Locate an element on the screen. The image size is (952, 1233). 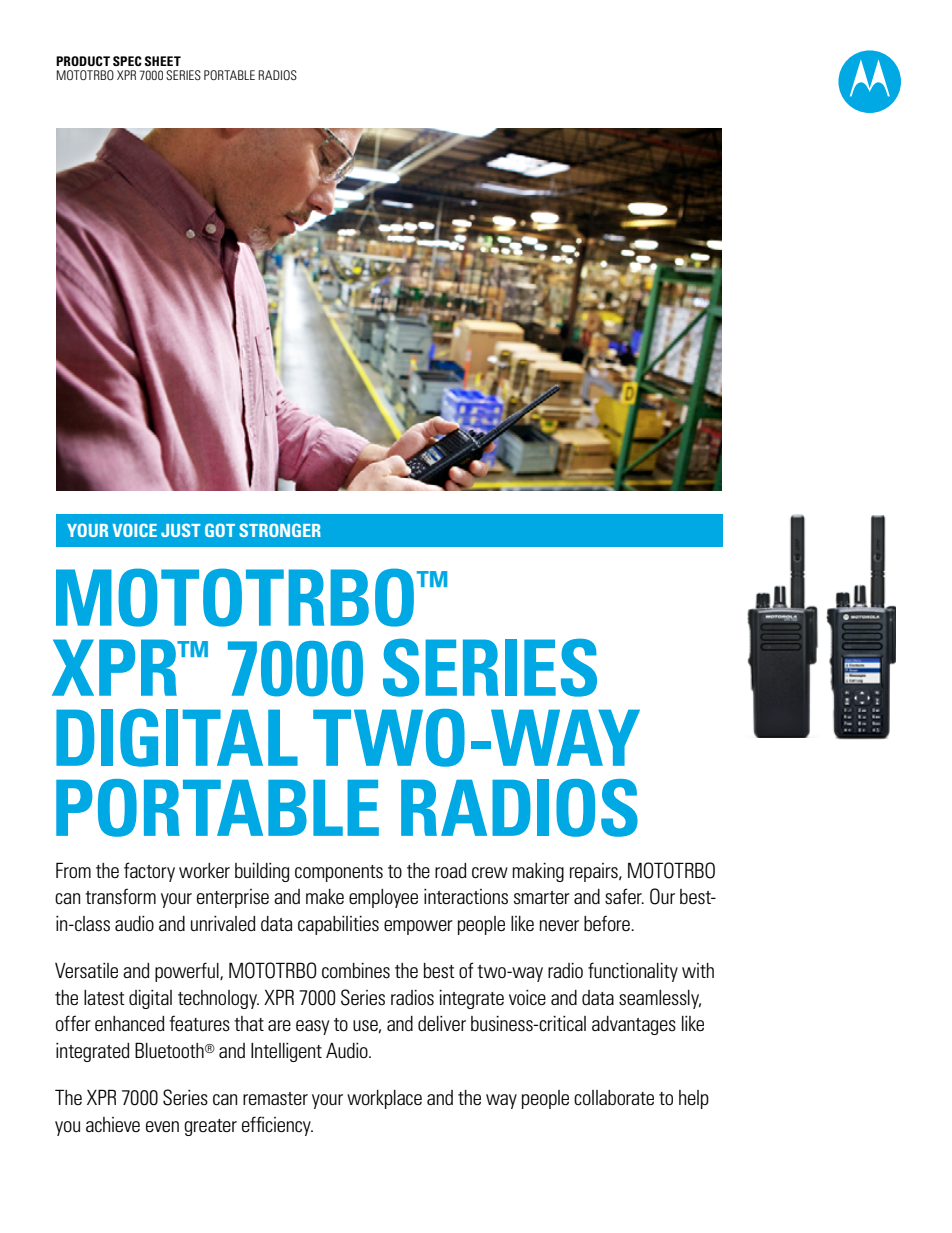
JUST is located at coordinates (180, 530).
